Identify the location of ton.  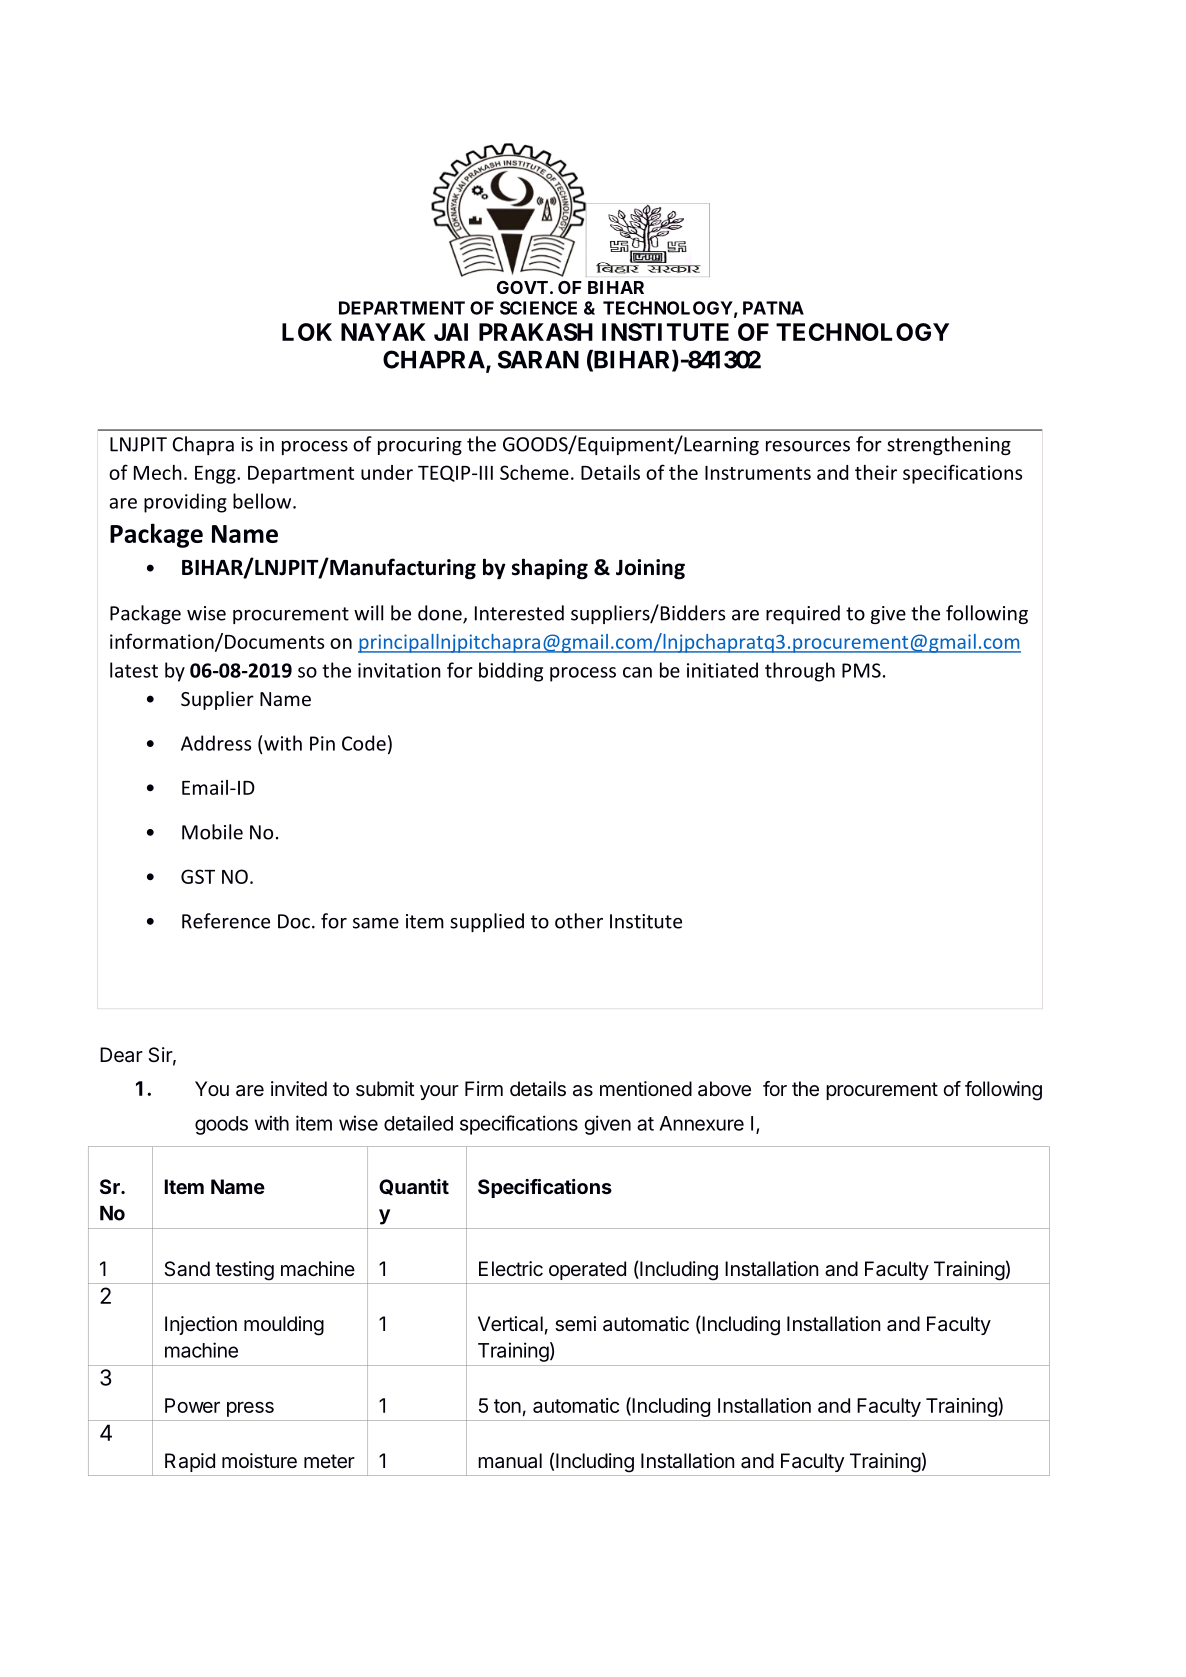
(507, 1406).
